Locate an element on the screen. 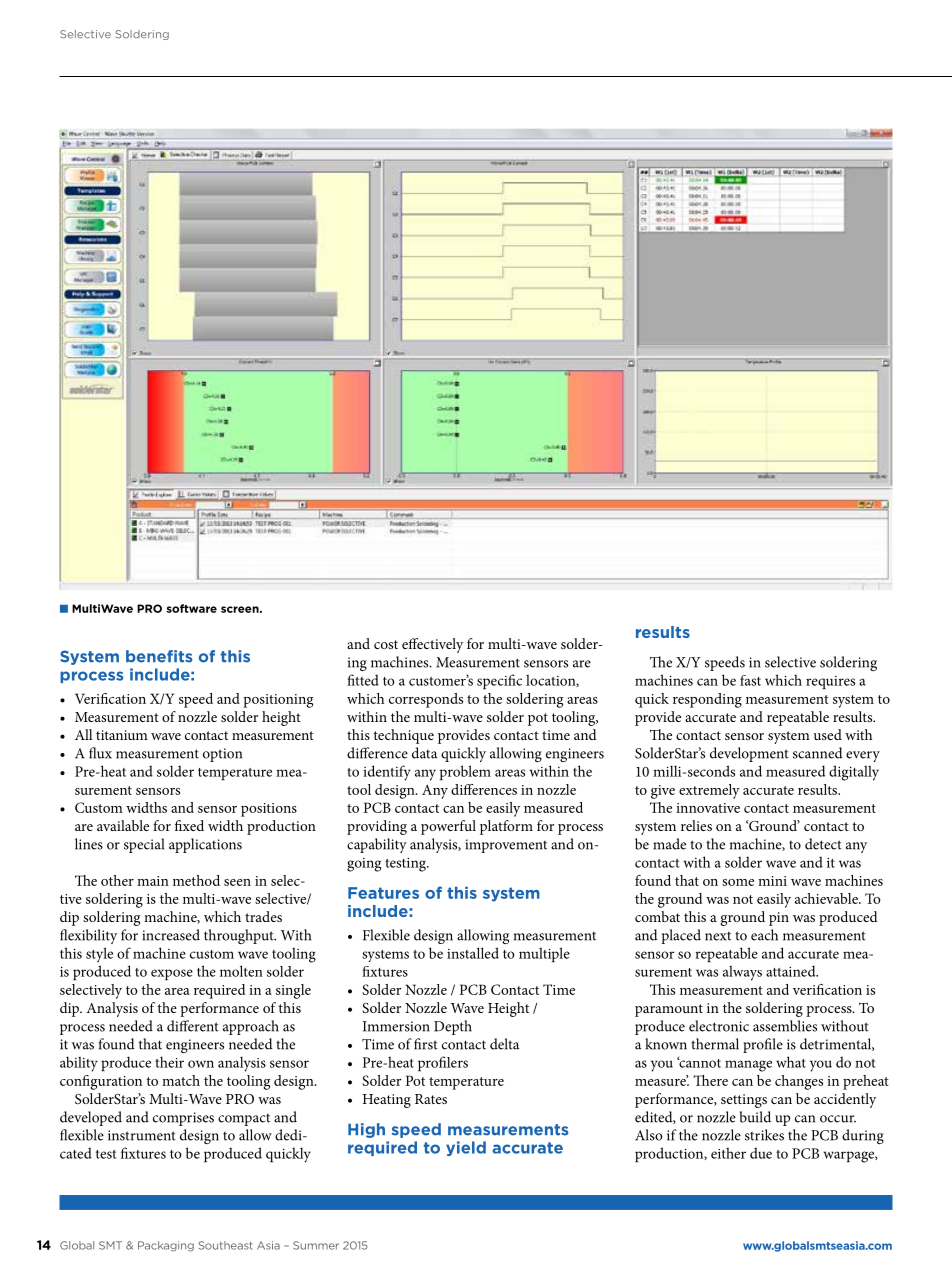  fast is located at coordinates (750, 680).
